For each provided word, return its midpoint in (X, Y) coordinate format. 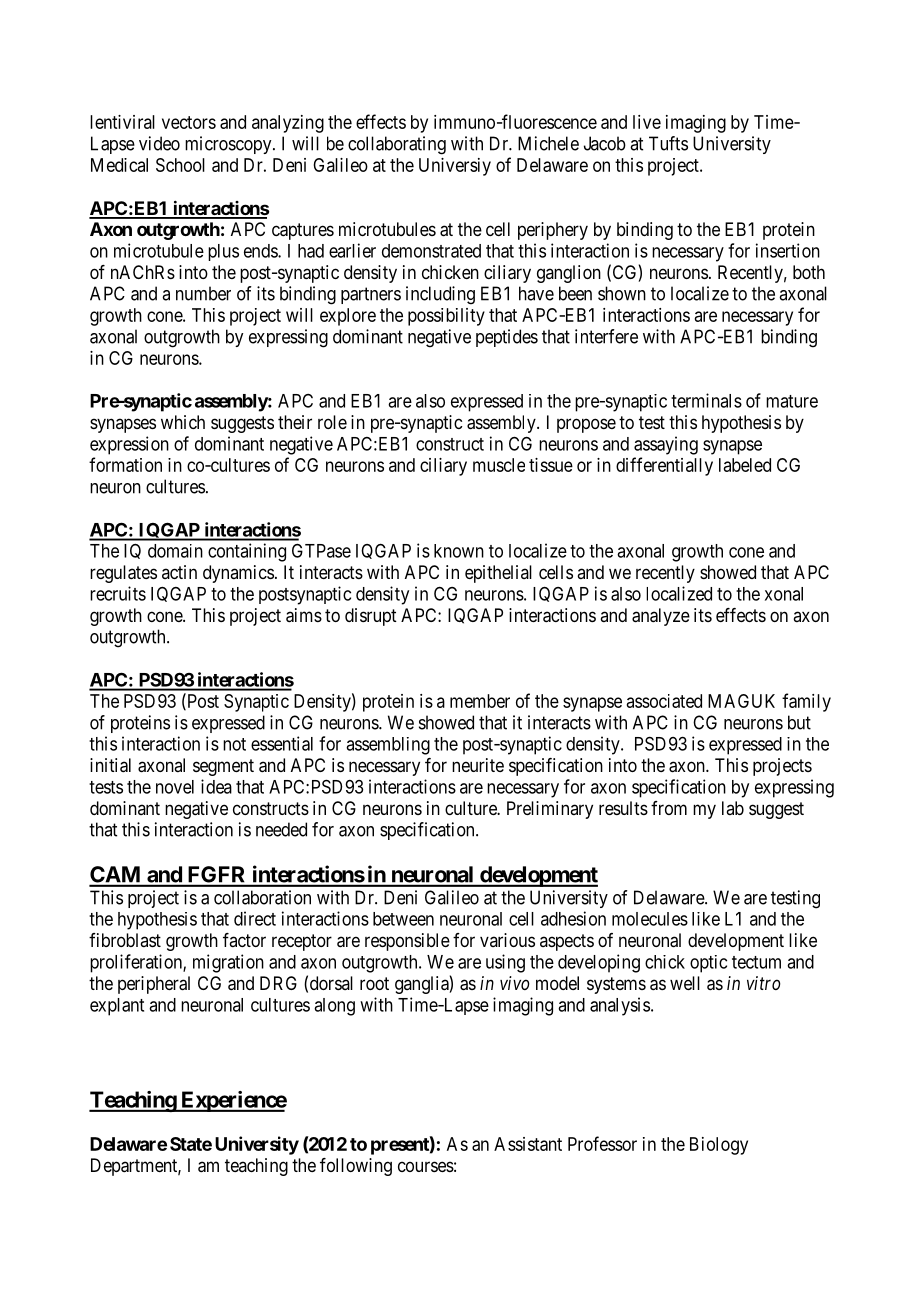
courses (426, 1166)
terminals (706, 400)
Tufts (668, 143)
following (356, 1167)
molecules (650, 919)
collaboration (262, 897)
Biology (719, 1146)
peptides (507, 338)
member (480, 701)
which (183, 422)
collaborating (397, 145)
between (403, 919)
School (180, 165)
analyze (661, 617)
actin (179, 572)
